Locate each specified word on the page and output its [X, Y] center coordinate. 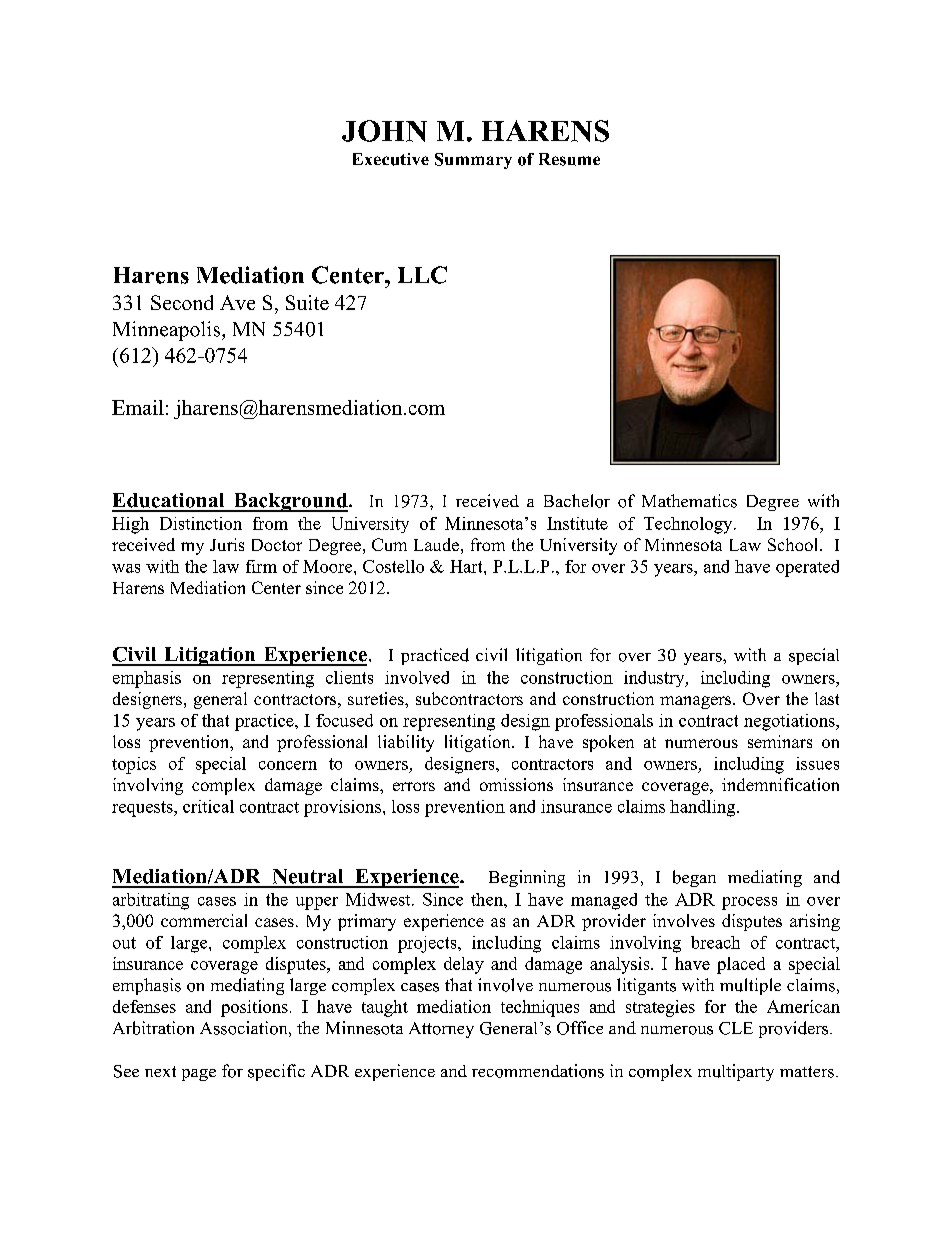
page [199, 1075]
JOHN [384, 131]
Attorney [441, 1030]
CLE [736, 1028]
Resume [569, 159]
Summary [473, 161]
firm [261, 566]
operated [807, 568]
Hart [467, 566]
